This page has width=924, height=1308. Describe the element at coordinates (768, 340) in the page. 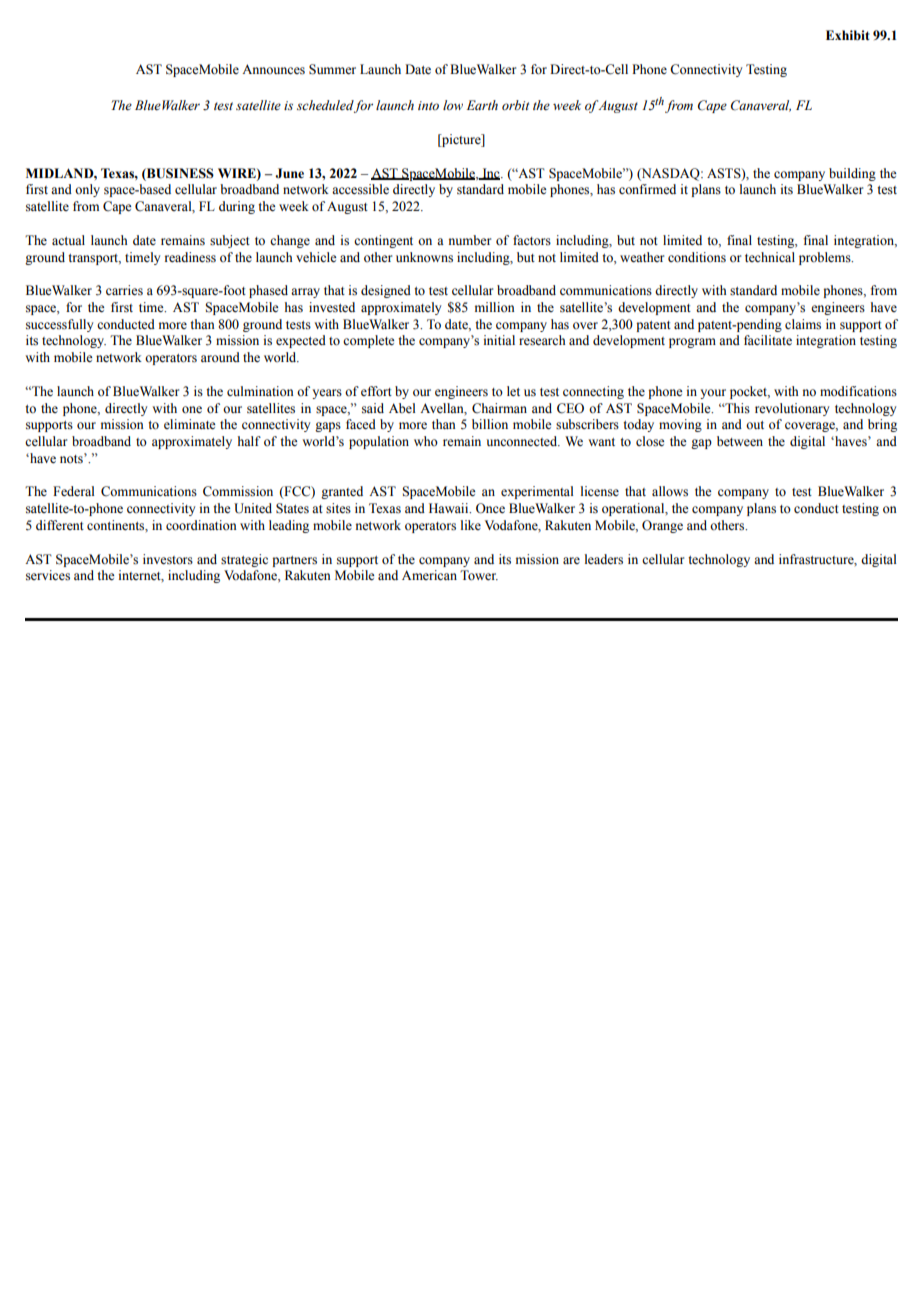

I see `facilitate` at that location.
